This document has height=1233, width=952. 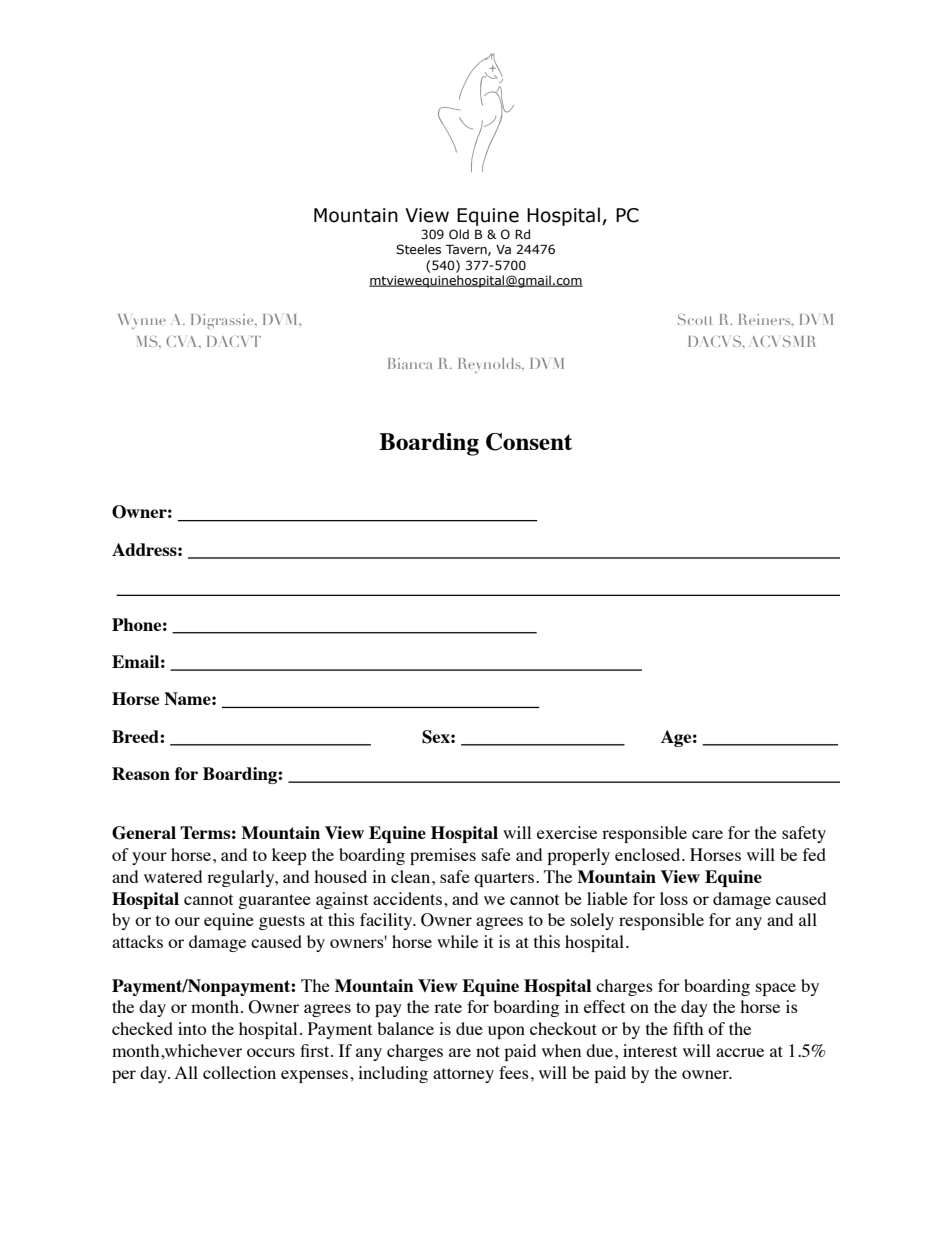 What do you see at coordinates (467, 250) in the document?
I see `Tavern` at bounding box center [467, 250].
